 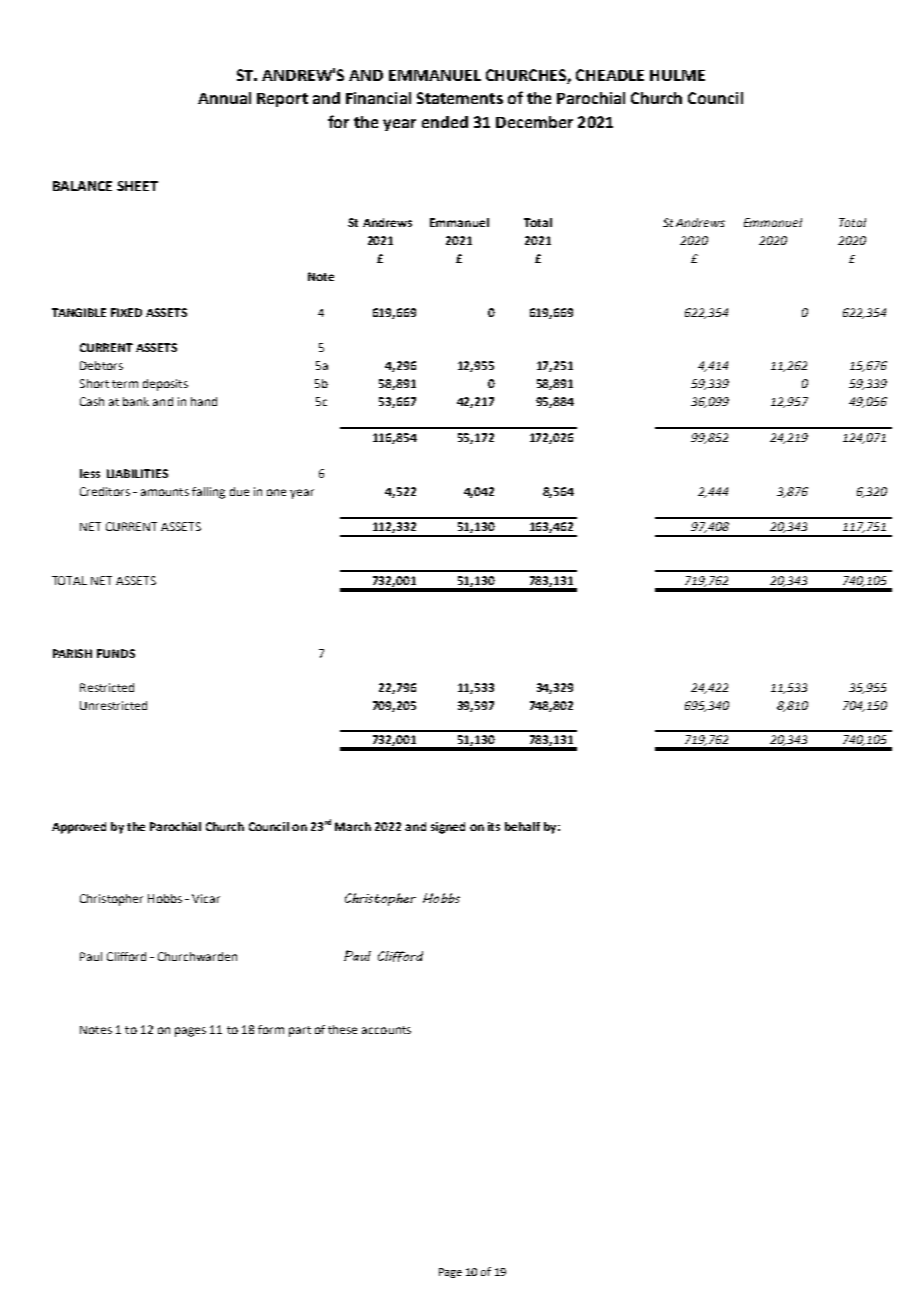 What do you see at coordinates (522, 826) in the screenshot?
I see `behalf` at bounding box center [522, 826].
